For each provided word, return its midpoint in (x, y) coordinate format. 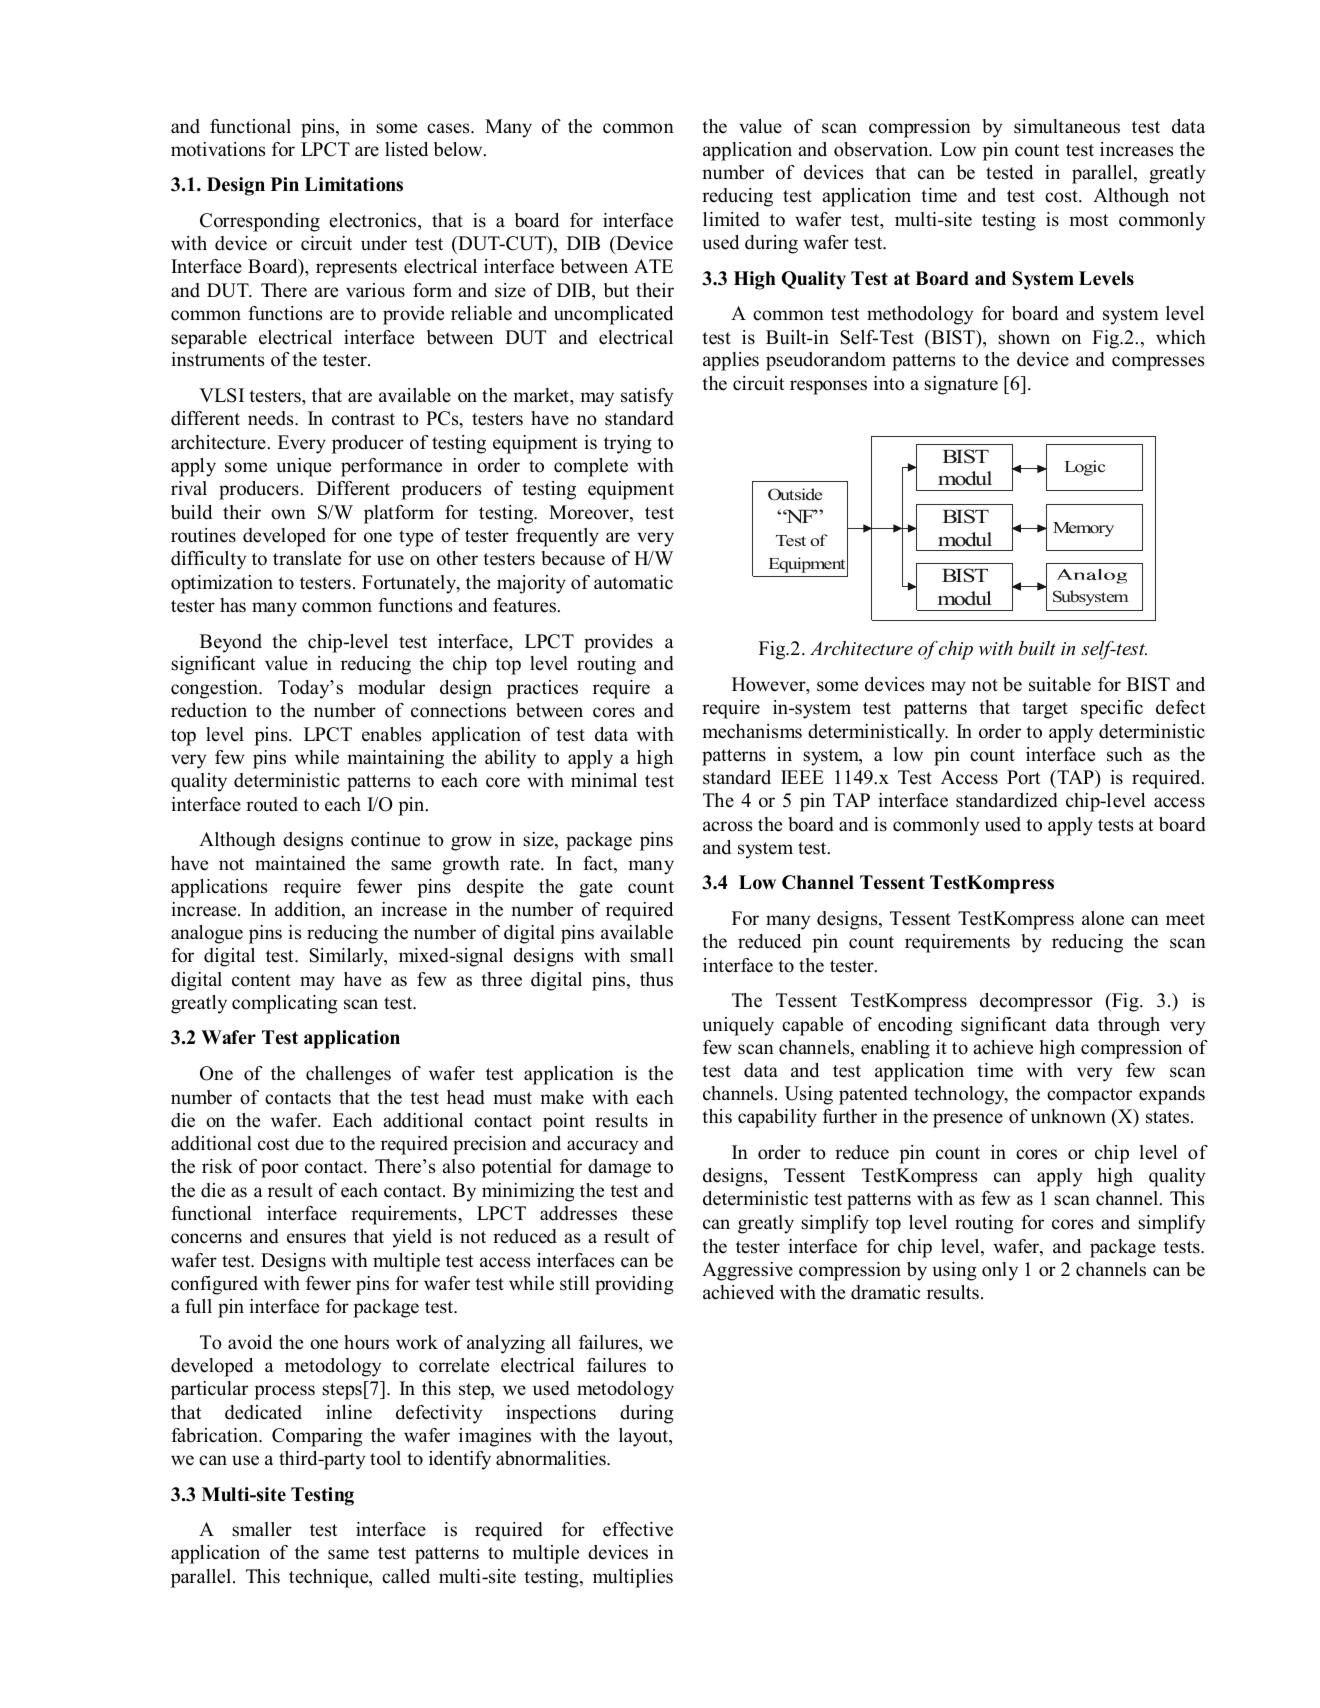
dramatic (885, 1292)
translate (307, 558)
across (727, 826)
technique (330, 1578)
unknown (1068, 1116)
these (652, 1213)
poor (280, 1170)
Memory (1083, 529)
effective (638, 1529)
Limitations (354, 184)
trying (628, 444)
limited (731, 219)
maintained (300, 863)
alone (1103, 918)
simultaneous (1067, 126)
